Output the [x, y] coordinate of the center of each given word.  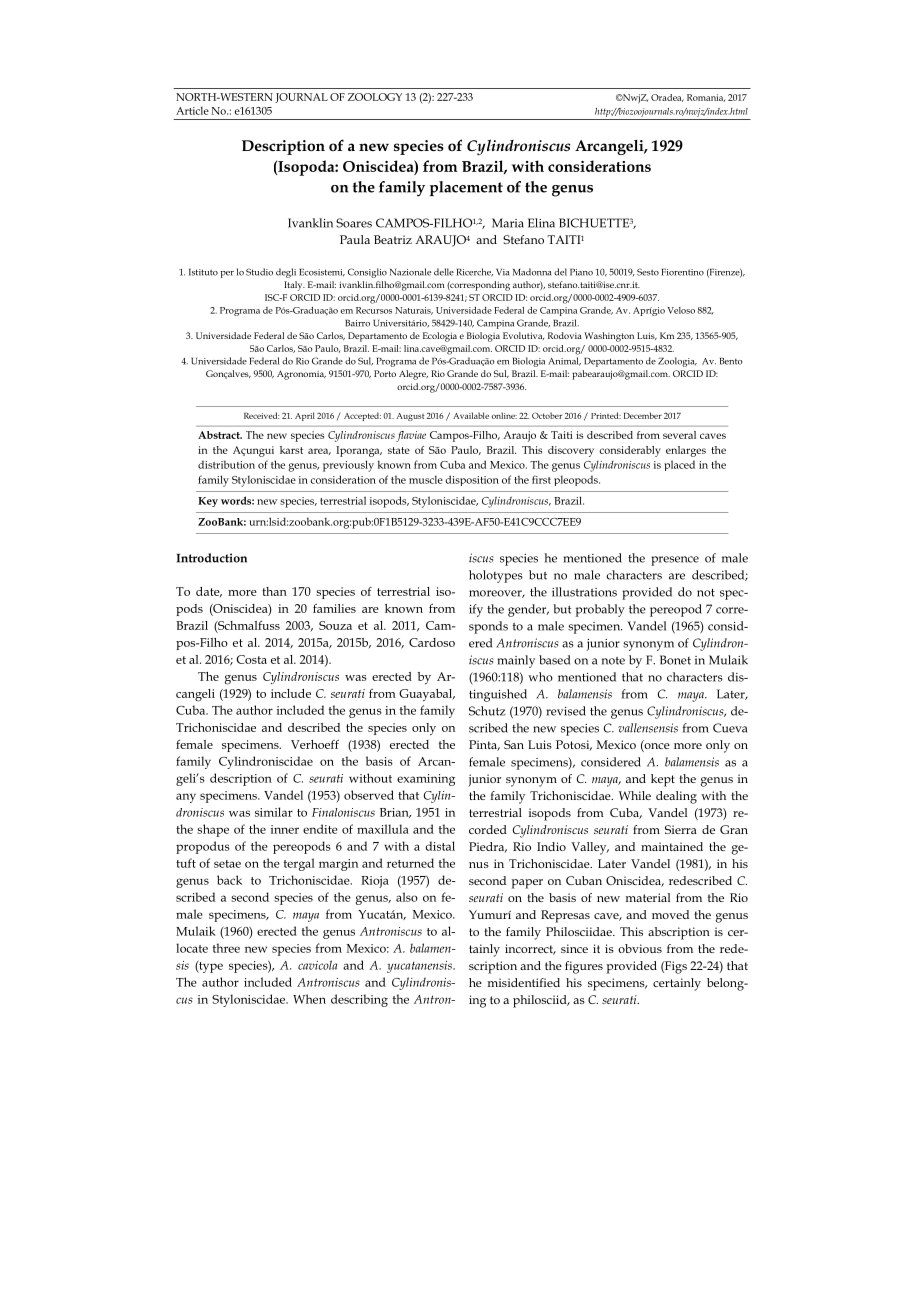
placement [466, 188]
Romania [706, 98]
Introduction [212, 558]
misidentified [524, 982]
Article [192, 110]
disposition [472, 480]
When [309, 999]
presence [675, 561]
